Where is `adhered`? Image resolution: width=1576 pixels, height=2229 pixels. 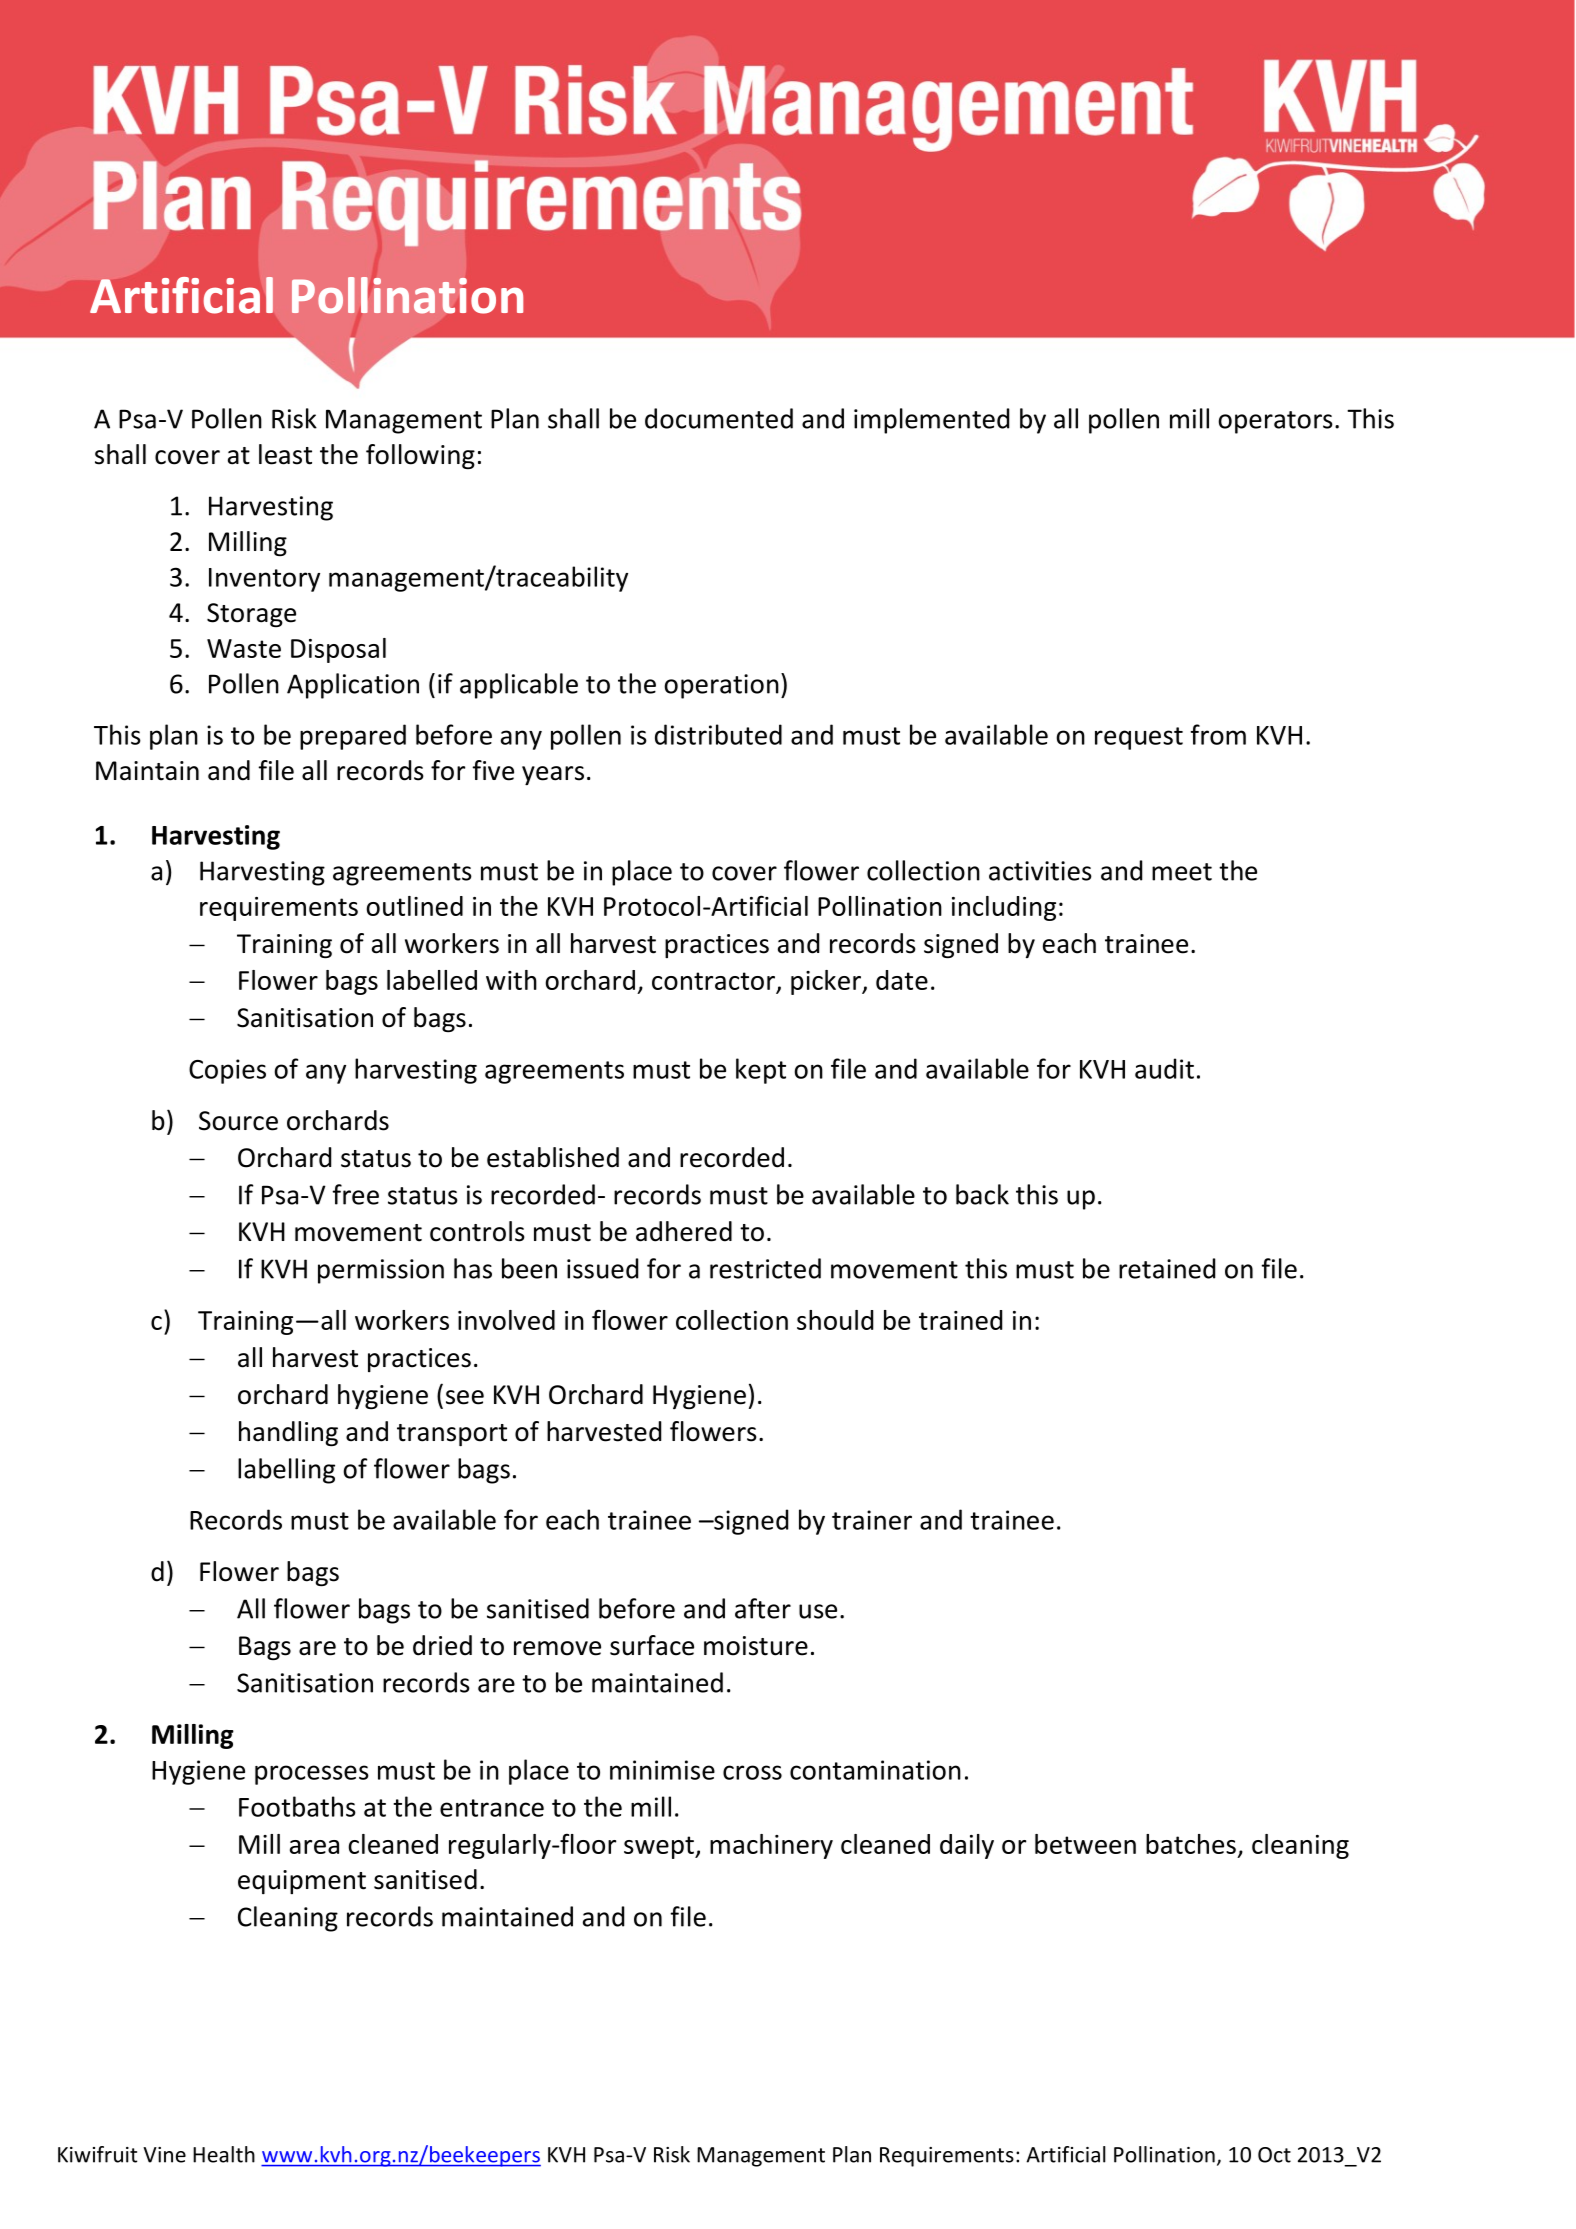
adhered is located at coordinates (684, 1231).
